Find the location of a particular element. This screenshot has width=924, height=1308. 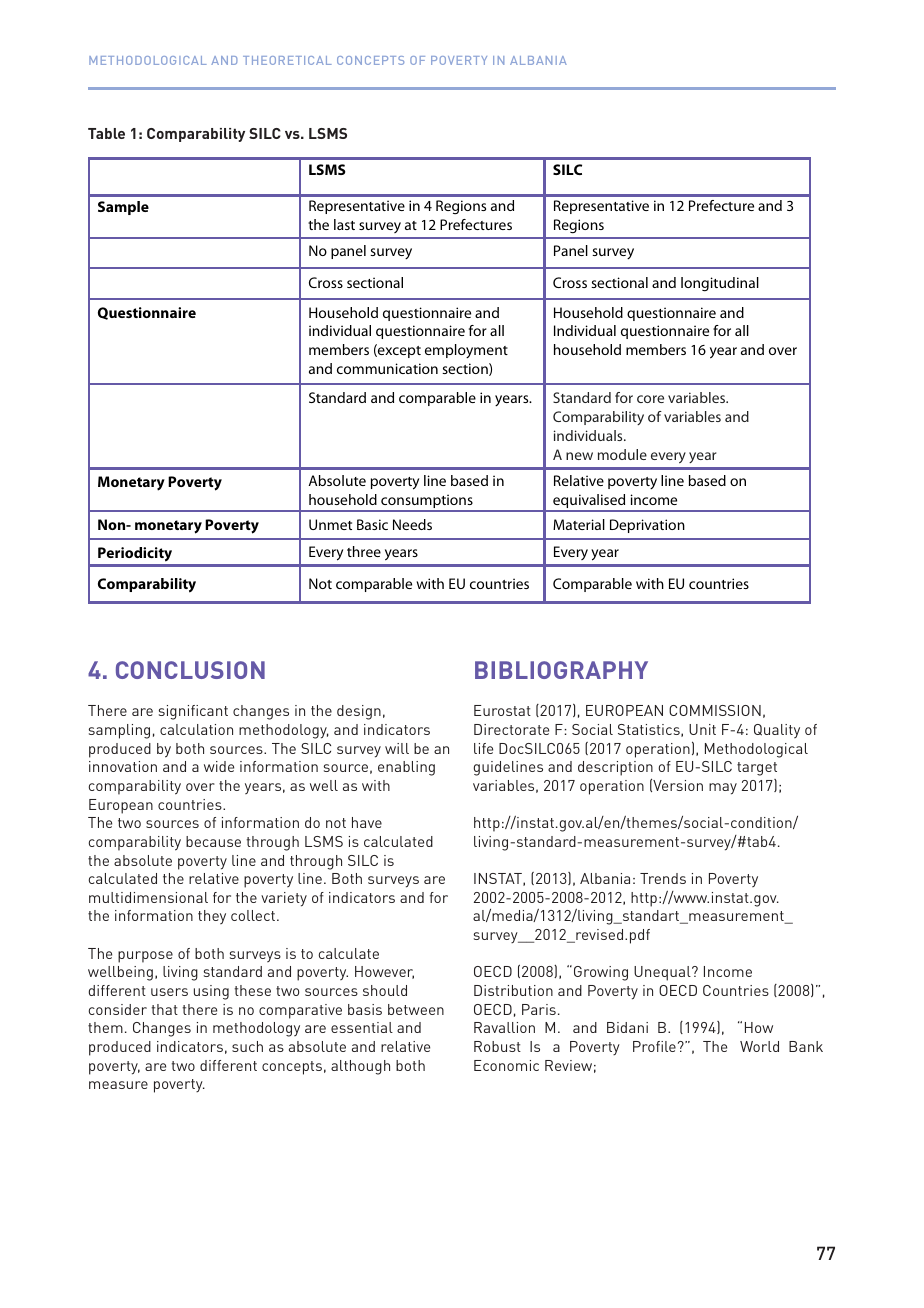

THEORETICAL is located at coordinates (287, 60).
